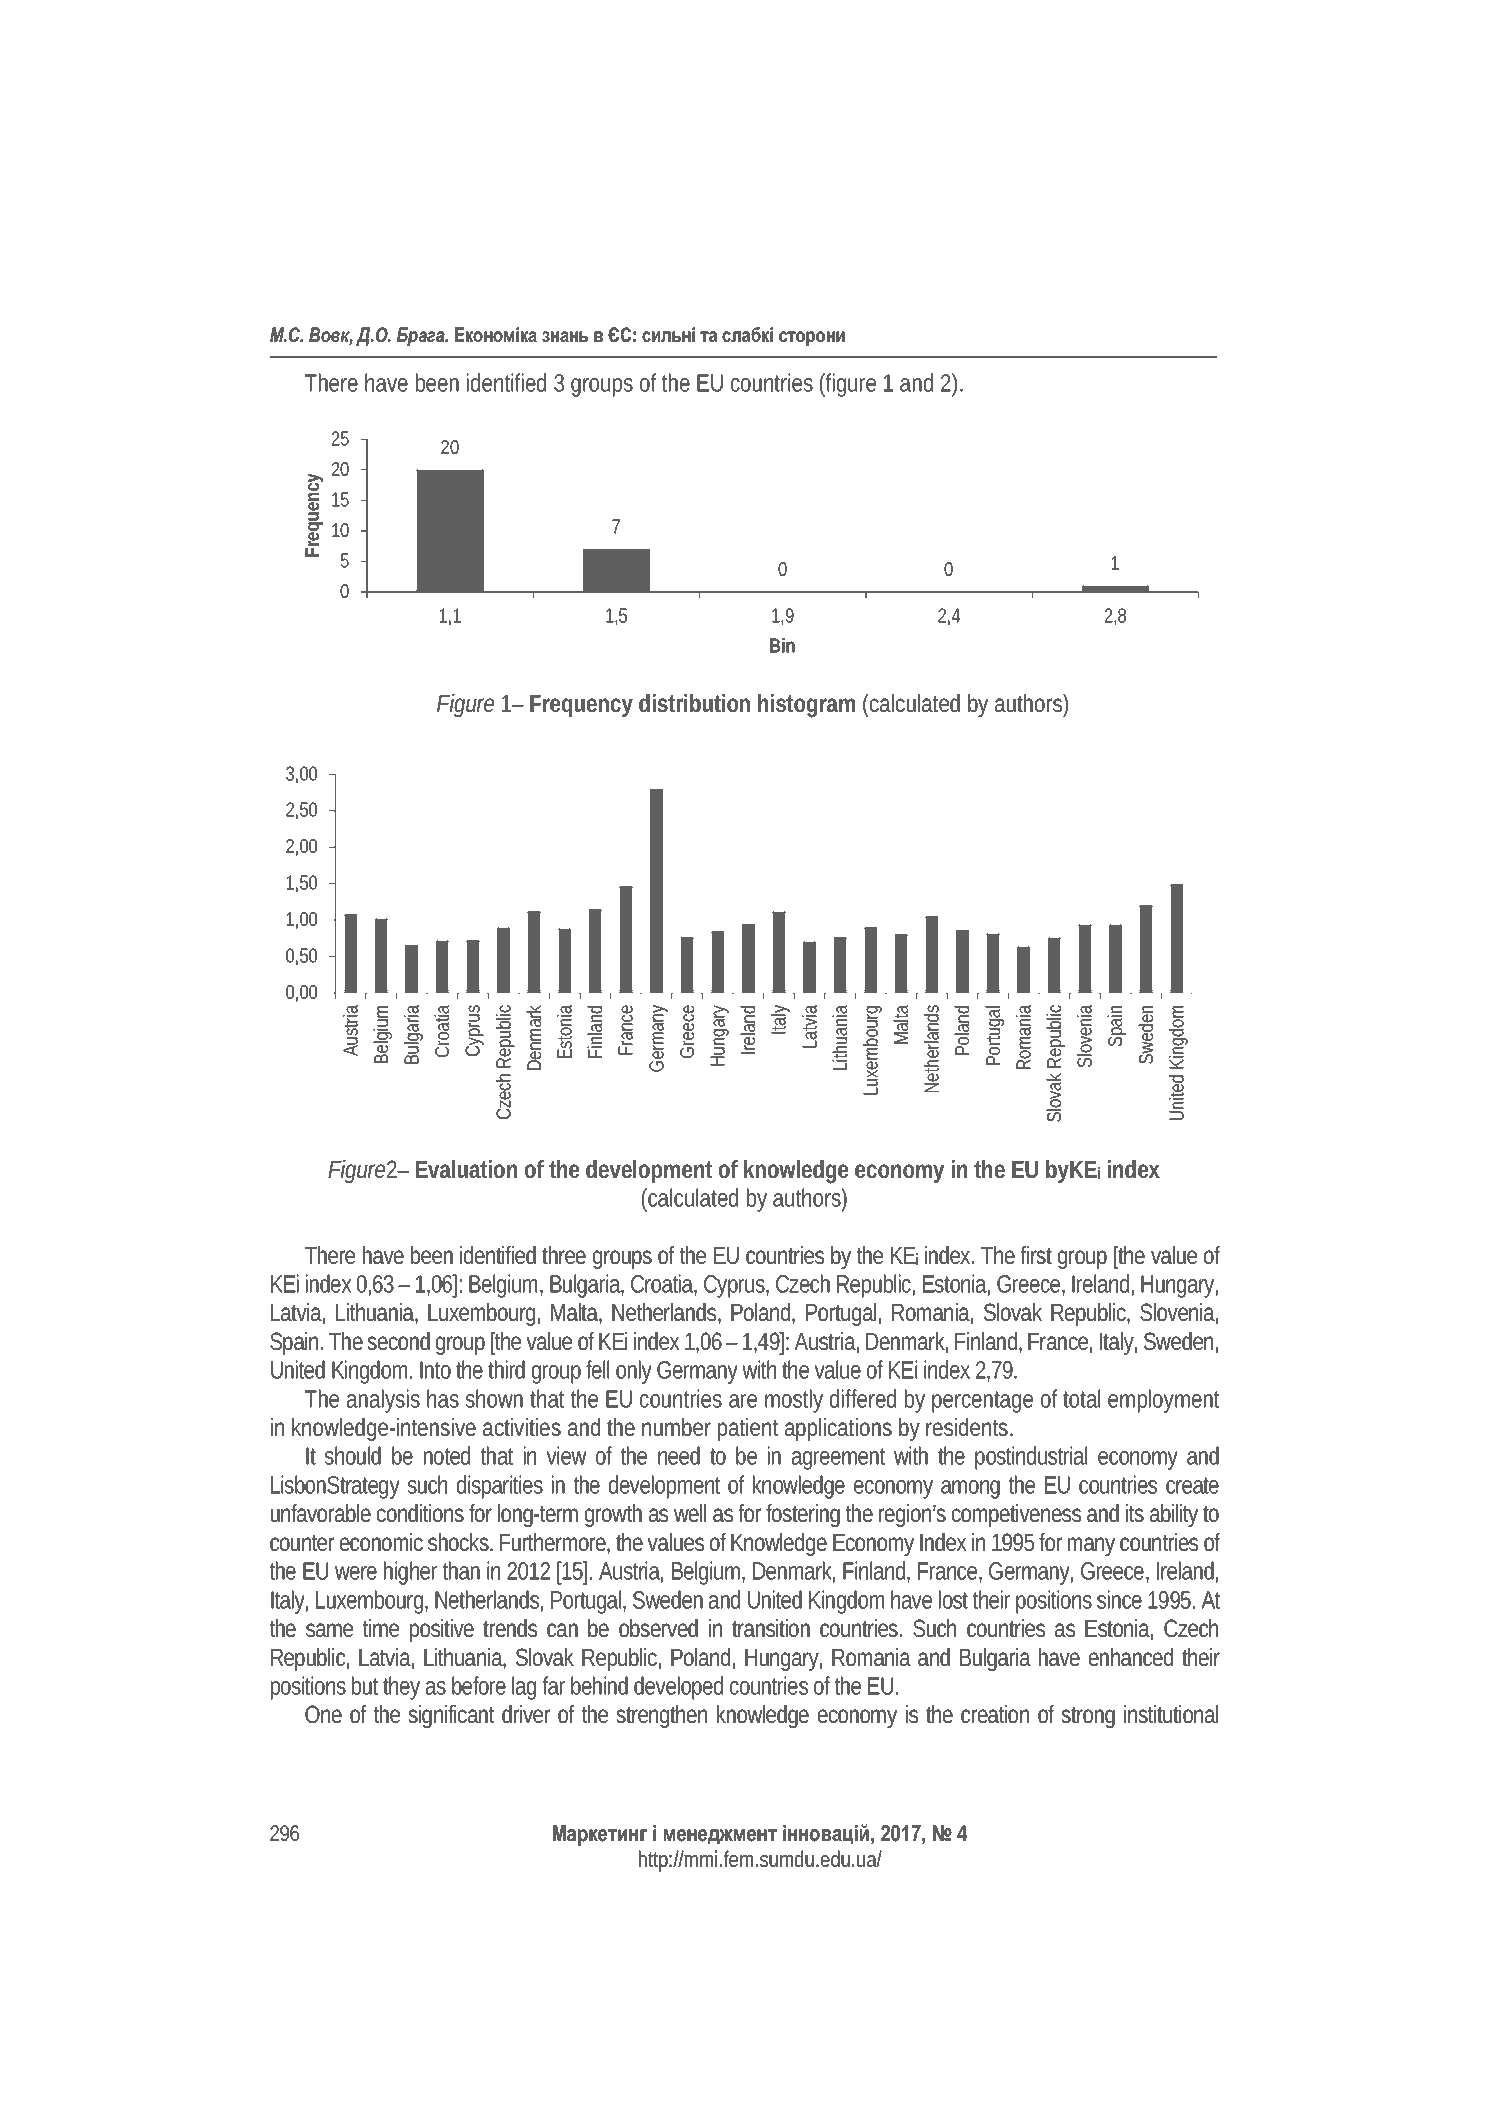 The height and width of the page is (2106, 1489). What do you see at coordinates (1081, 1398) in the page?
I see `total` at bounding box center [1081, 1398].
